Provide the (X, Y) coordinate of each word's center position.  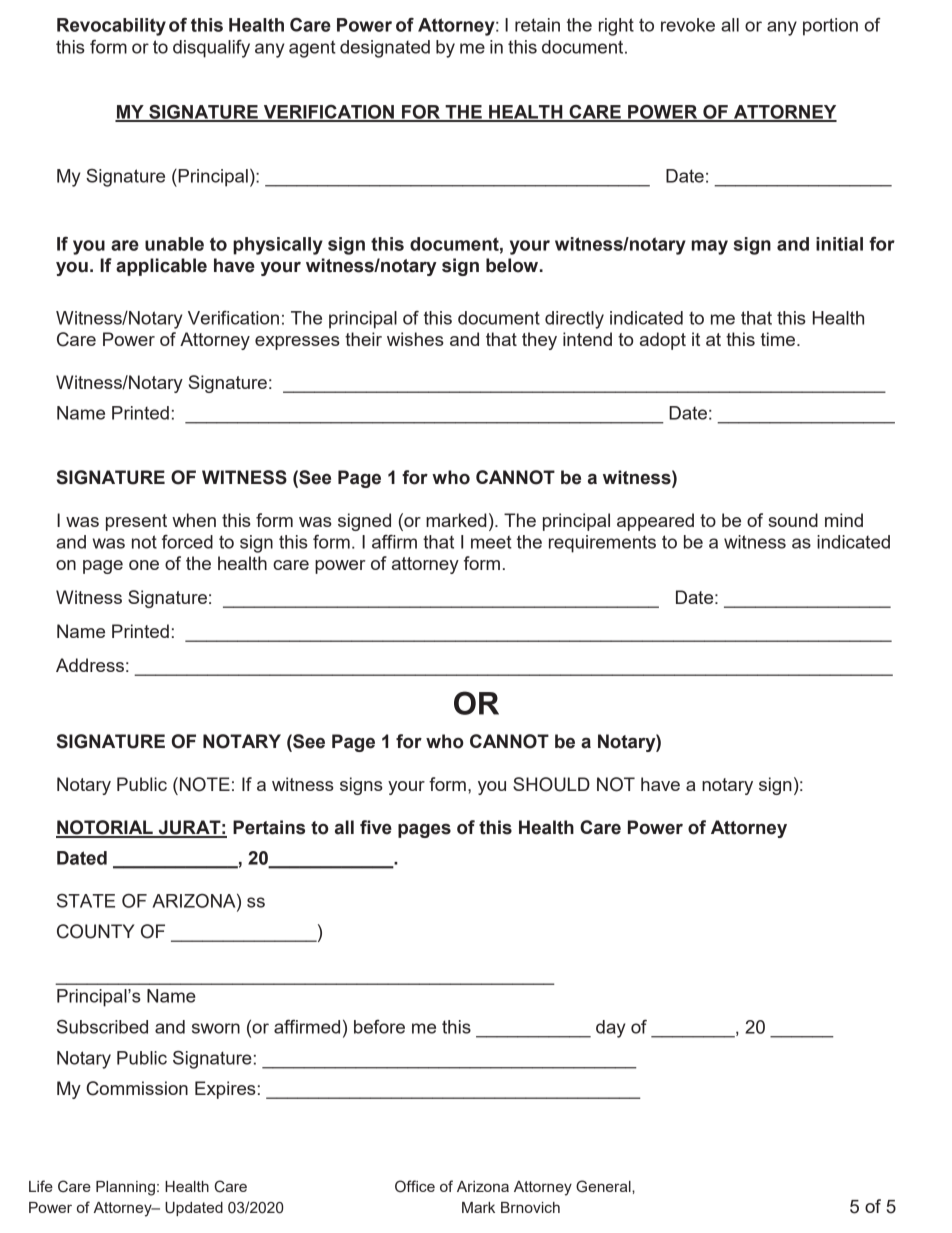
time (779, 339)
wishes (415, 339)
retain (537, 25)
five (376, 827)
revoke (688, 25)
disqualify (211, 49)
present (136, 522)
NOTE (203, 784)
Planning (125, 1188)
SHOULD (551, 784)
